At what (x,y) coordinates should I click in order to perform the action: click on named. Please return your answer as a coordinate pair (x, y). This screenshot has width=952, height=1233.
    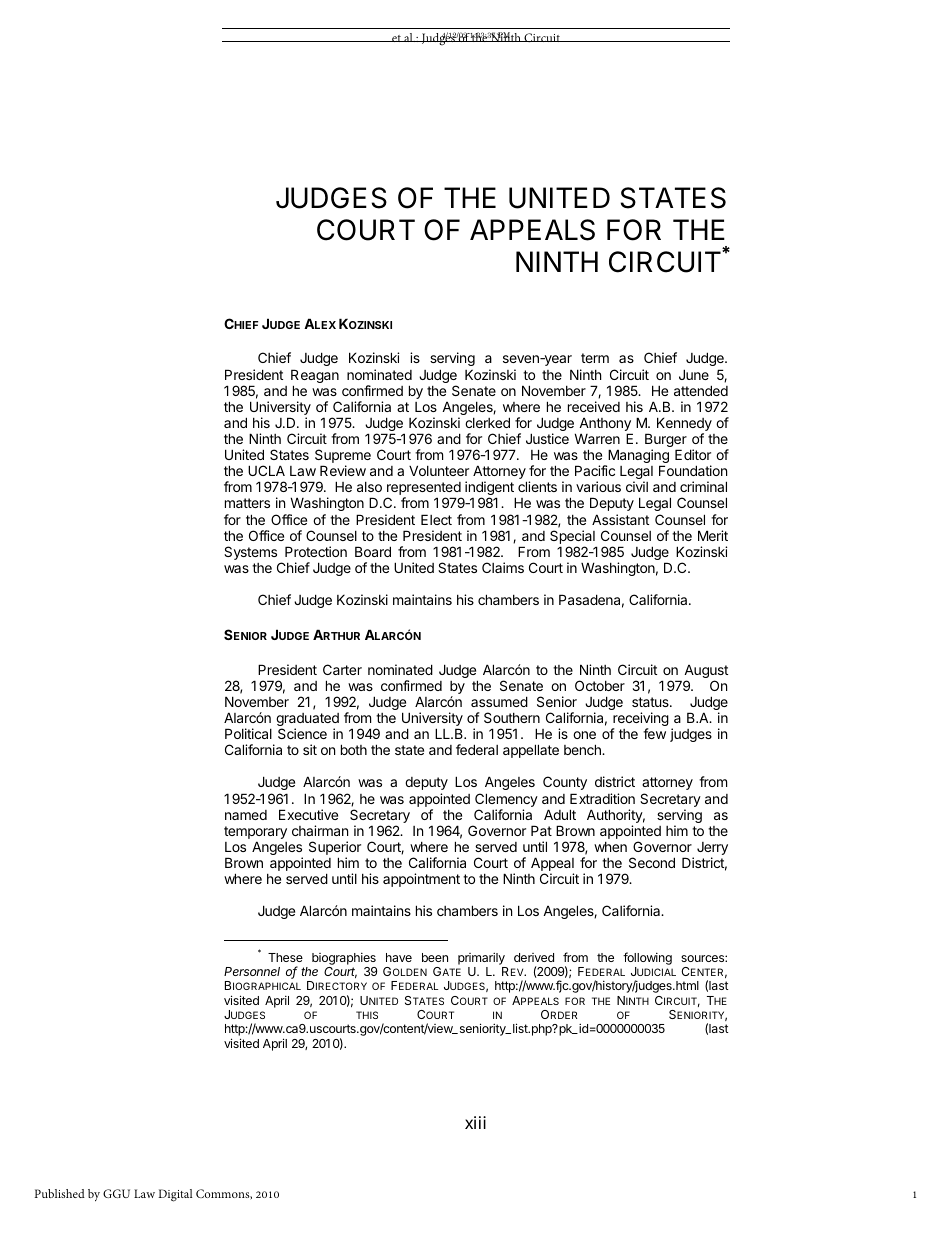
    Looking at the image, I should click on (246, 815).
